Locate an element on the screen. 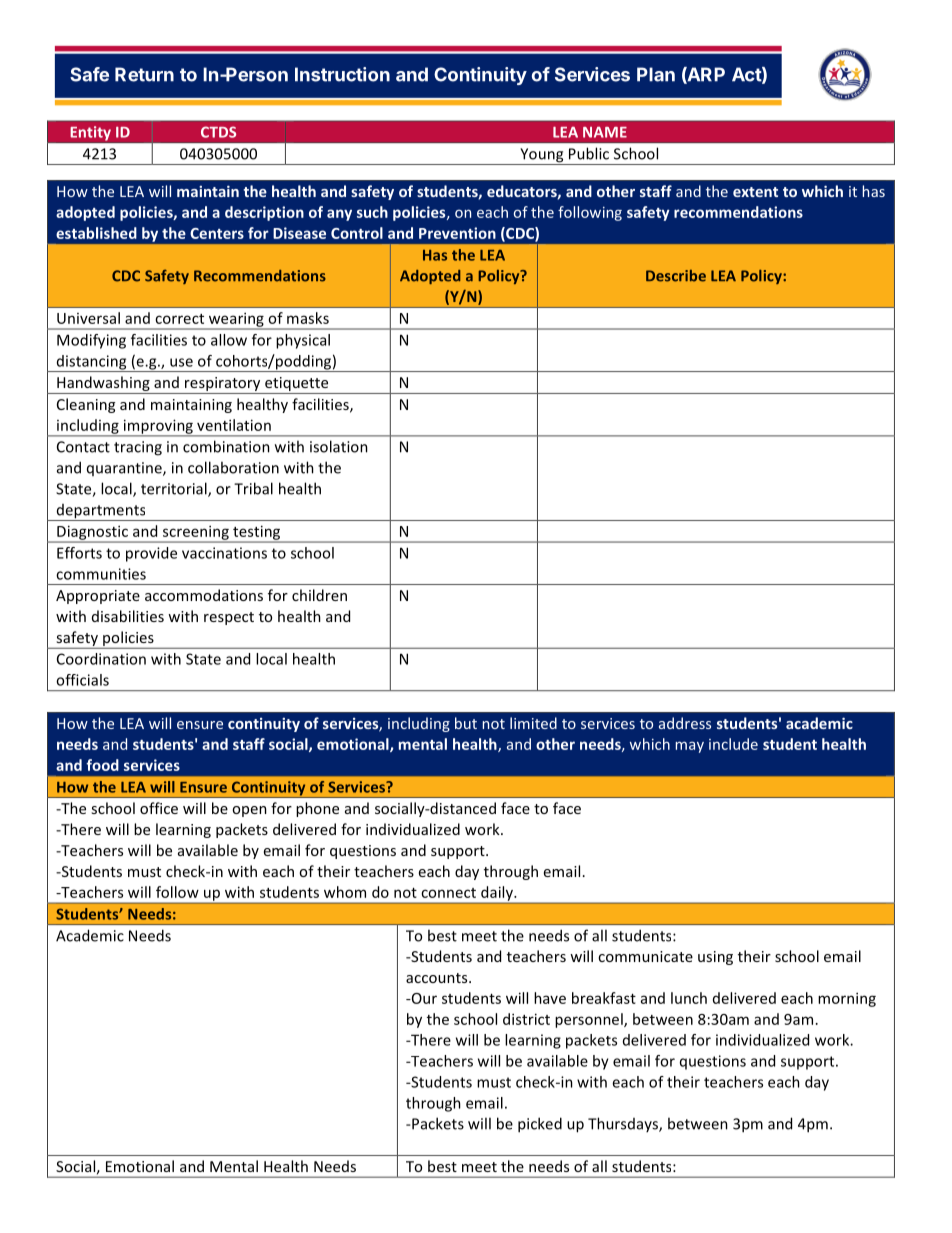 The height and width of the screenshot is (1233, 952). include is located at coordinates (733, 744).
